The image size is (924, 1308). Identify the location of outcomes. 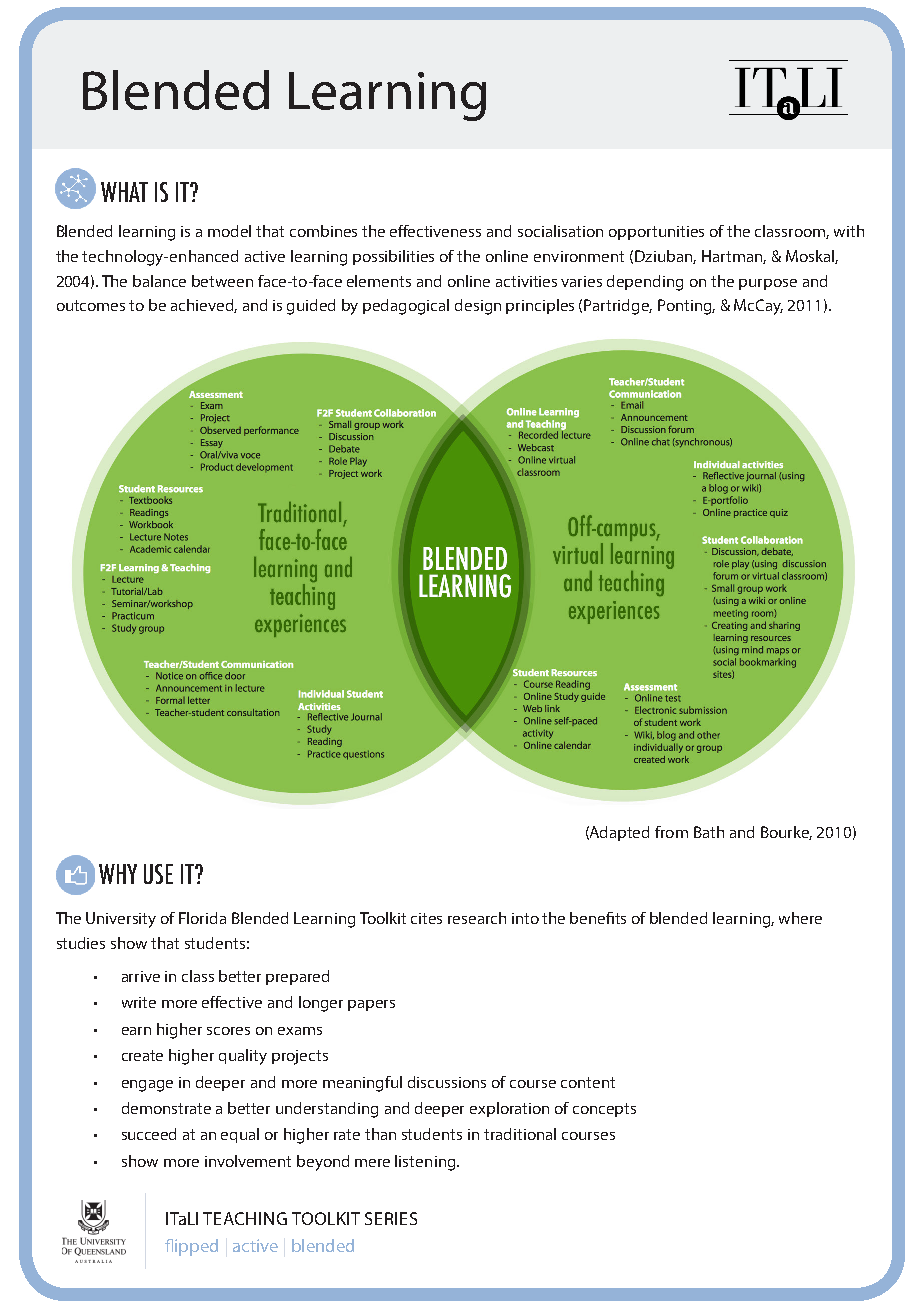
(91, 305).
